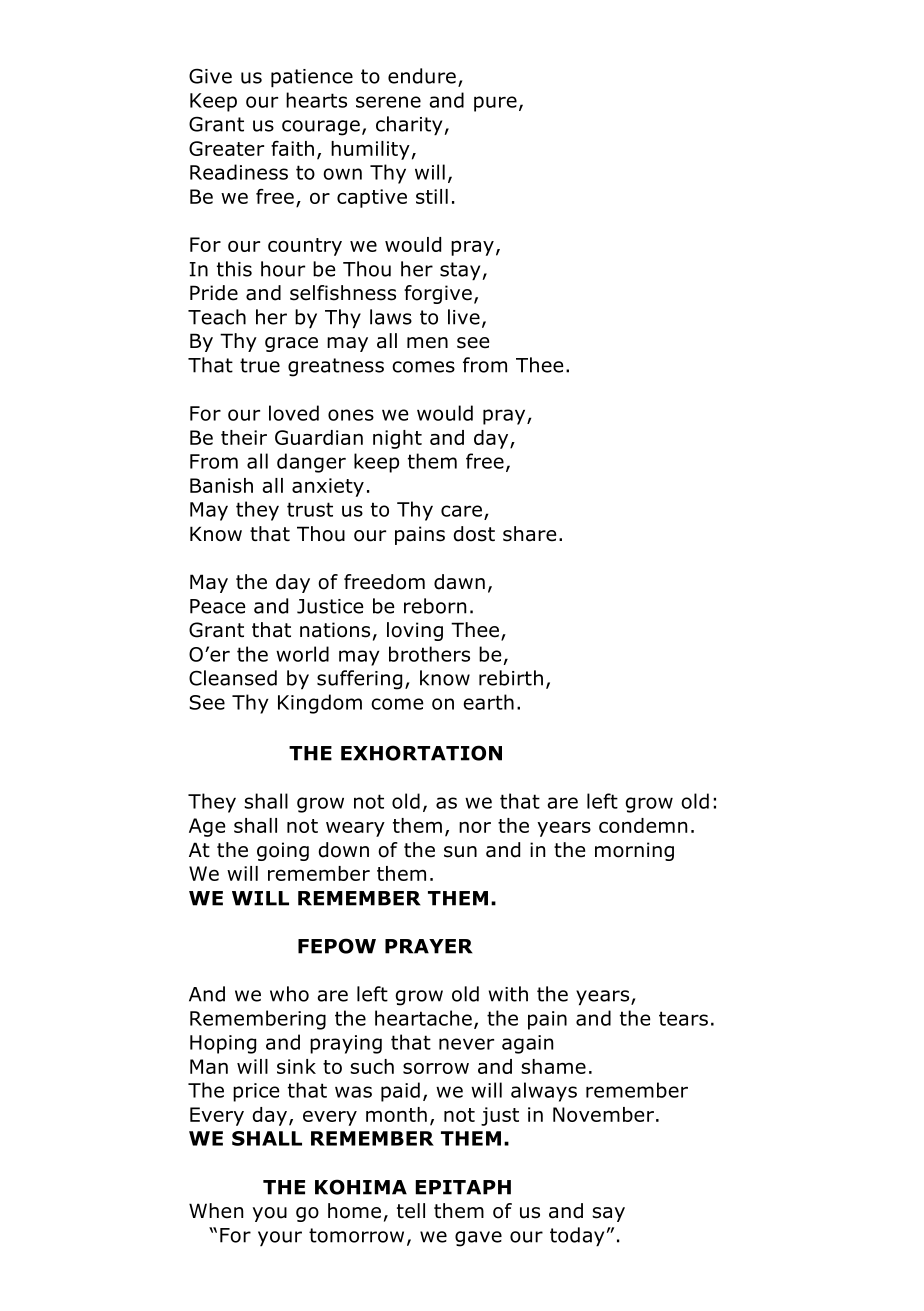  Describe the element at coordinates (280, 1238) in the page. I see `your` at that location.
